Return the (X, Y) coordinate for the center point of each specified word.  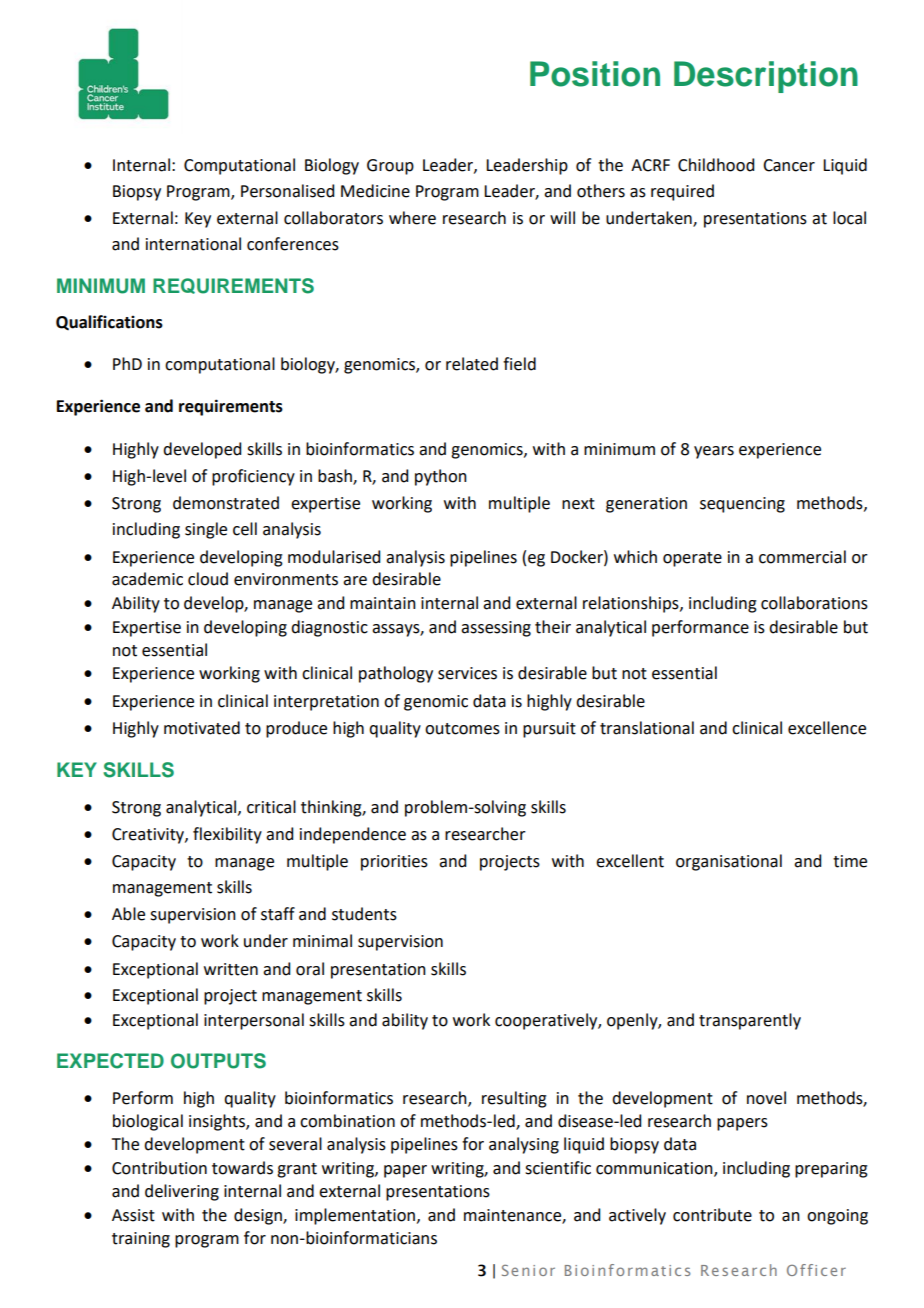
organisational (729, 862)
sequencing (742, 505)
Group (390, 167)
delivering (182, 1192)
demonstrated (226, 503)
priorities (394, 863)
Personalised (287, 191)
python (441, 477)
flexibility (227, 835)
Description (766, 77)
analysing (524, 1145)
